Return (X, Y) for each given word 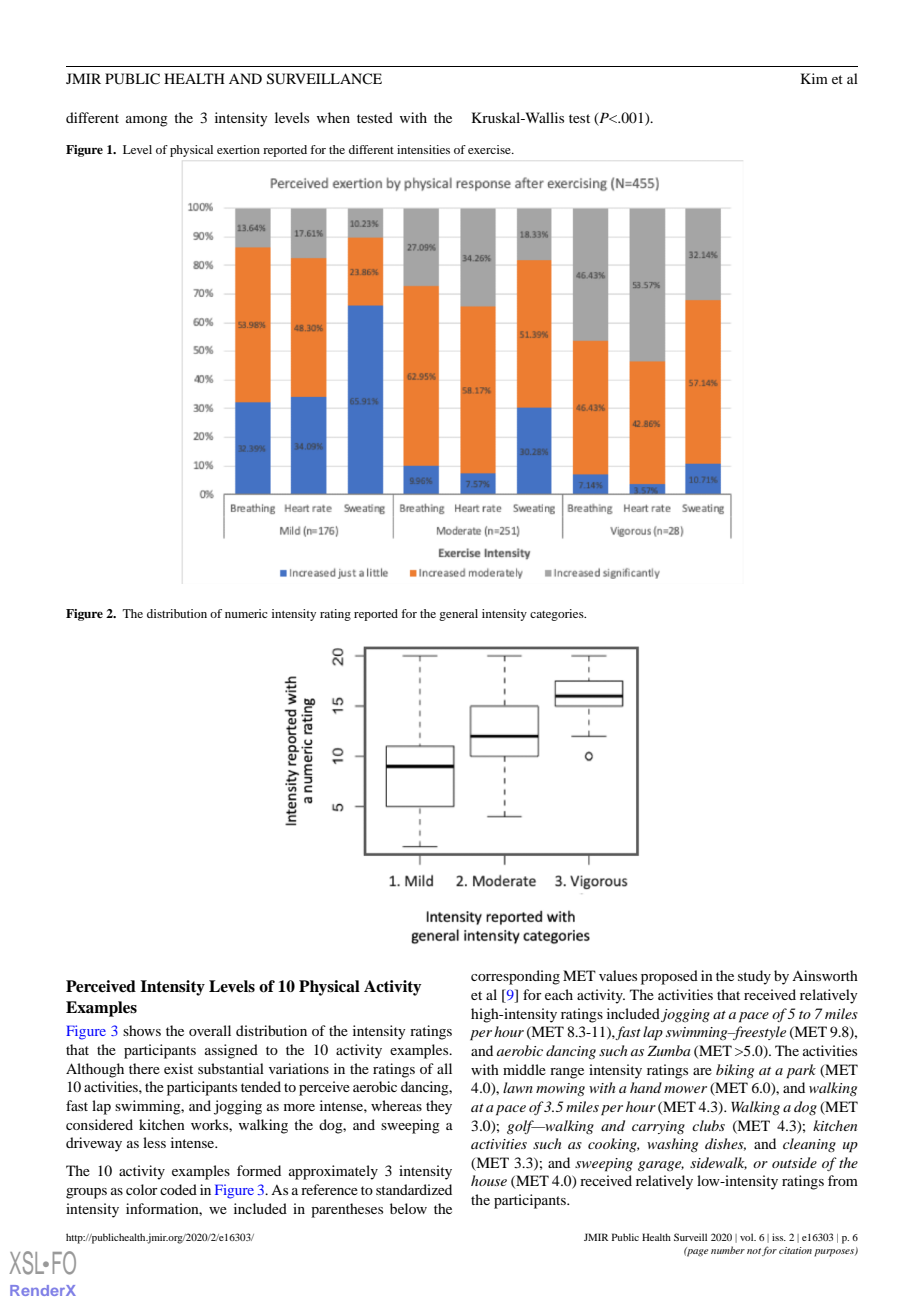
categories (558, 615)
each (559, 994)
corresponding (515, 977)
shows (142, 1030)
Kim (814, 78)
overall (210, 1030)
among (147, 121)
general (458, 615)
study (754, 977)
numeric (246, 613)
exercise (490, 149)
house (489, 1180)
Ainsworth (825, 975)
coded (178, 1189)
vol (748, 1237)
